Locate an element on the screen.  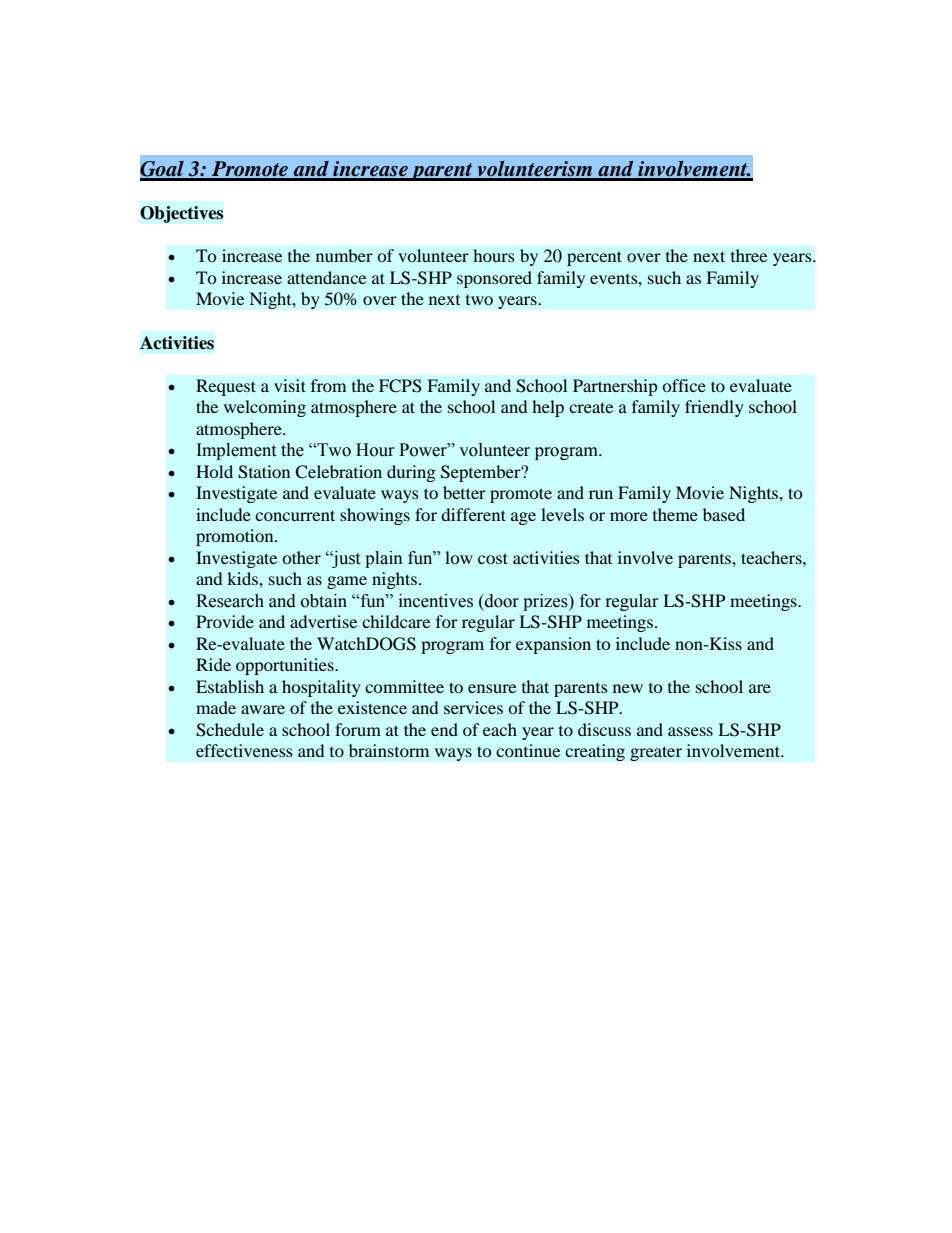
Objectives is located at coordinates (182, 214).
